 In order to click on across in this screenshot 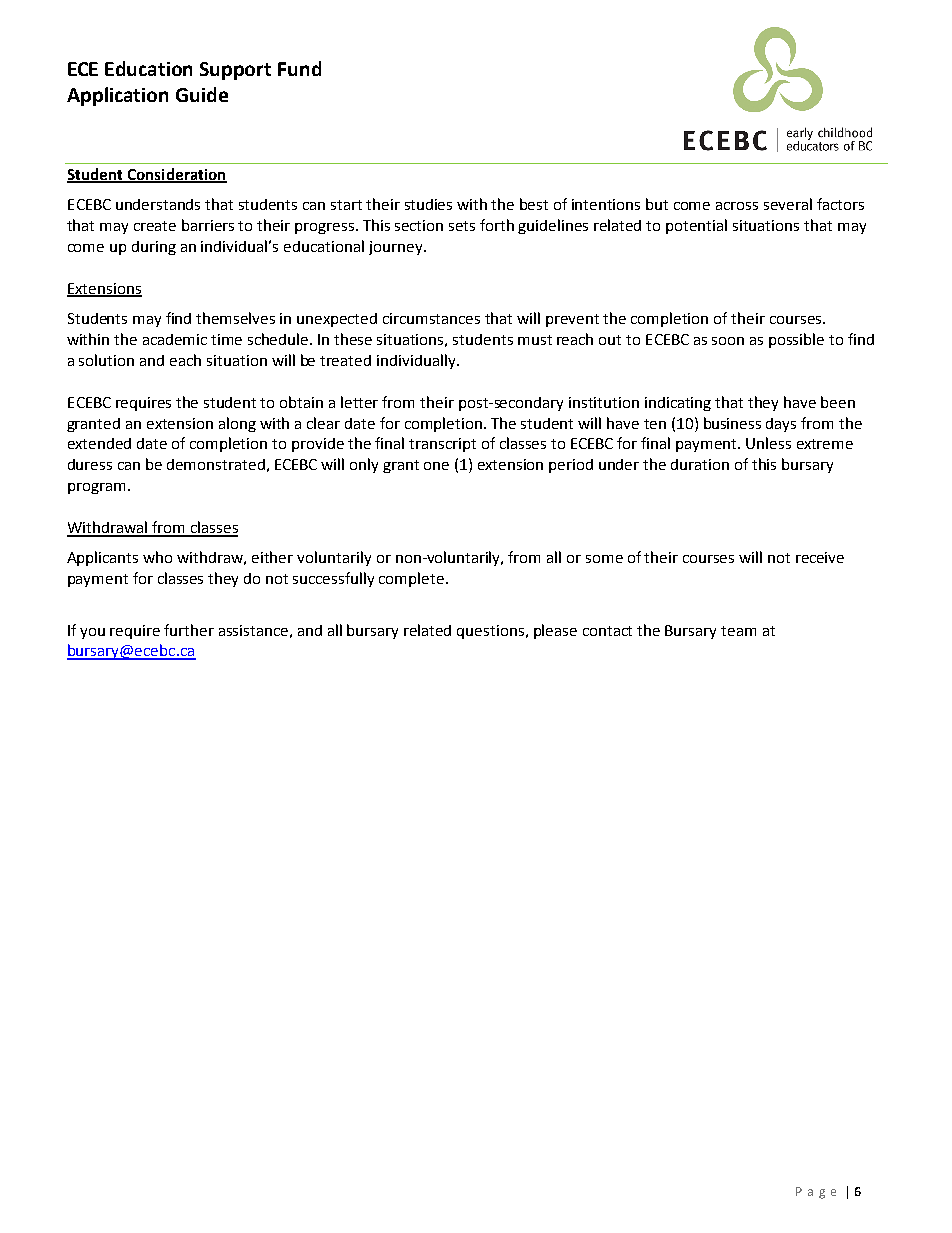, I will do `click(737, 206)`.
